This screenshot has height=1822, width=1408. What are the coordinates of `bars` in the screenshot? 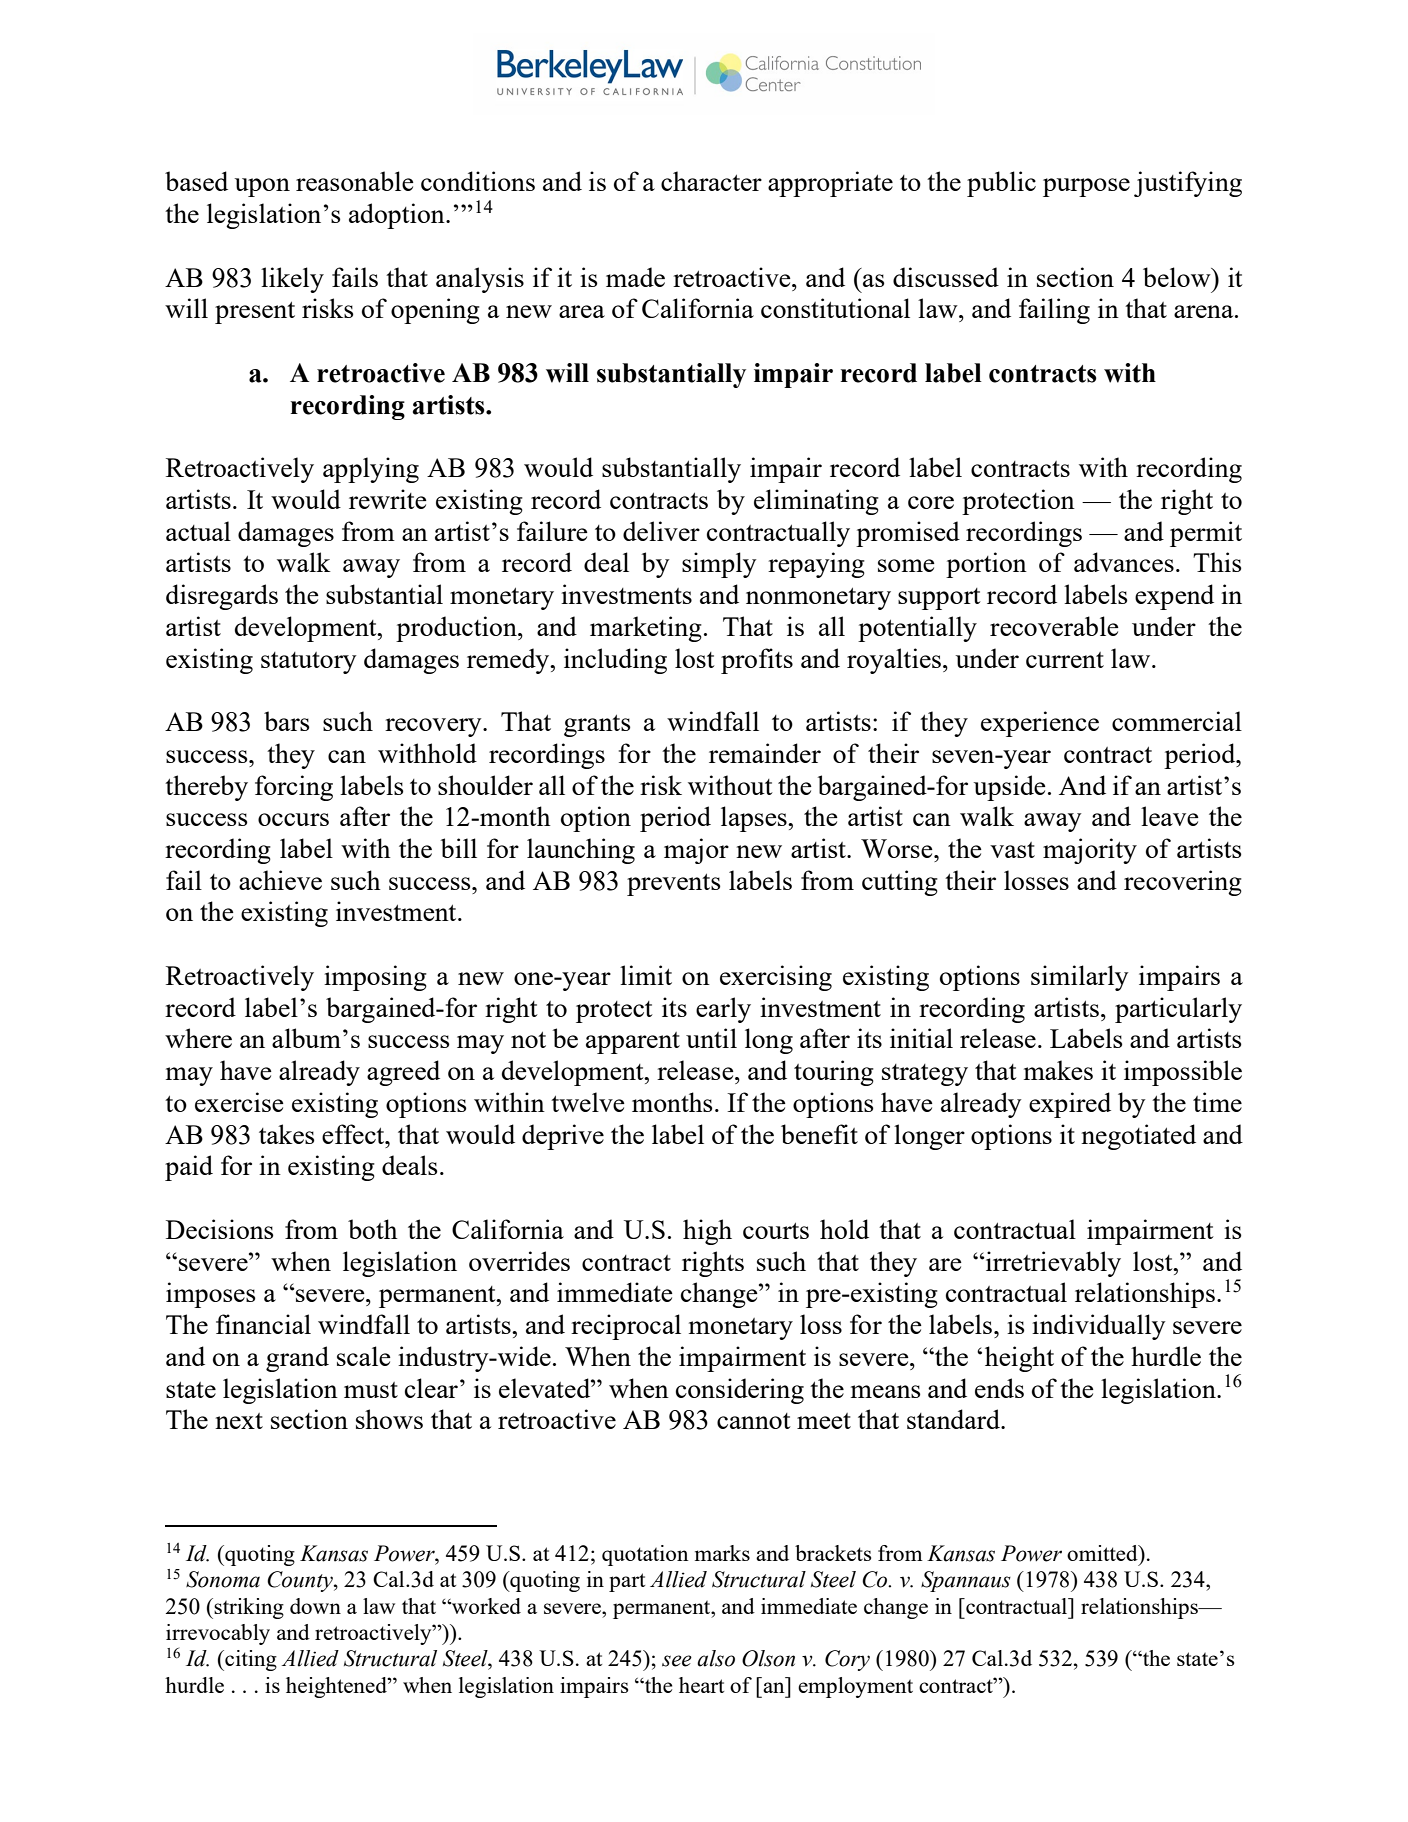 It's located at (287, 721).
